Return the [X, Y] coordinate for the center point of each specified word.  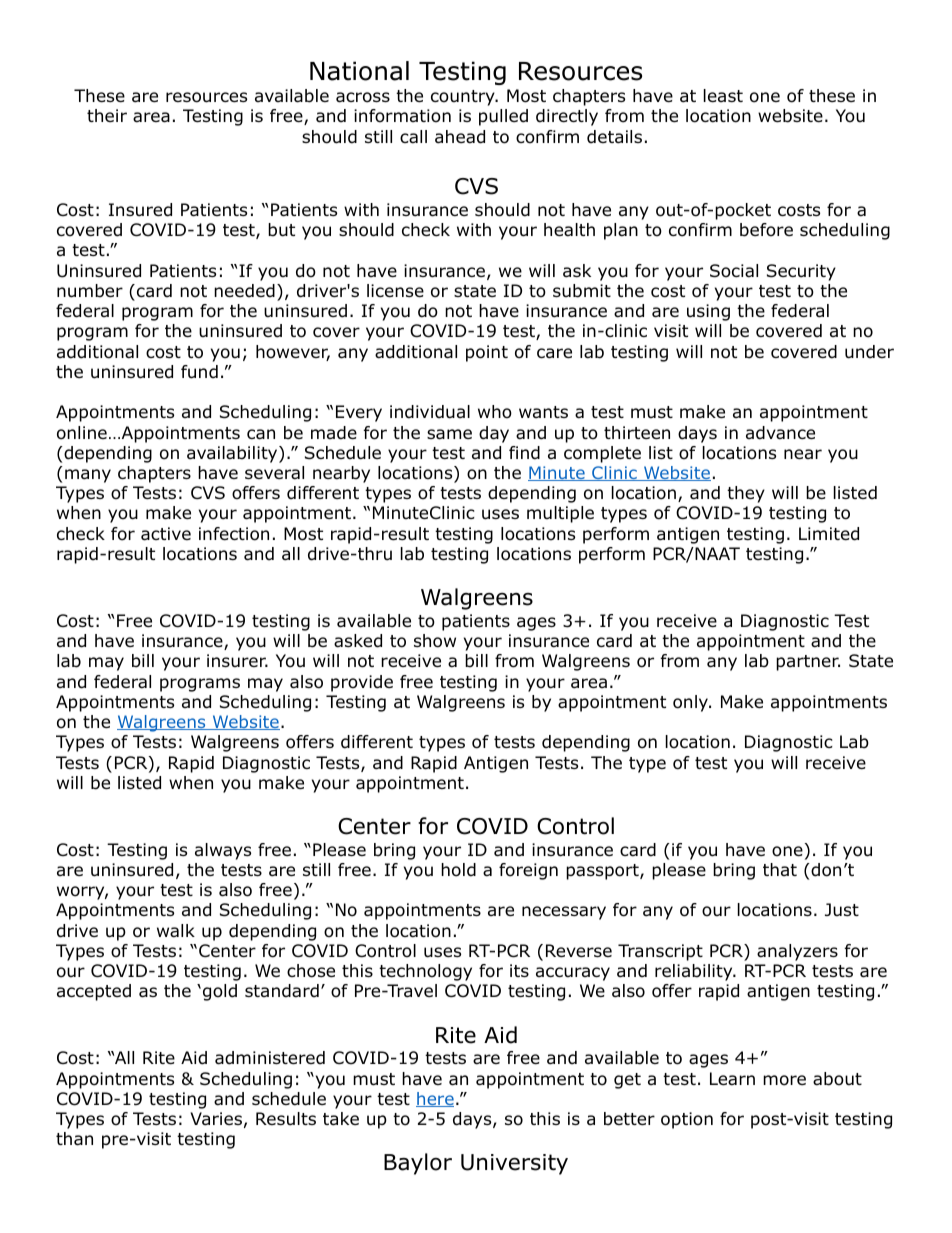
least [723, 96]
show [435, 641]
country [464, 98]
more [784, 1080]
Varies [216, 1119]
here [435, 1099]
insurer [237, 660]
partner [808, 663]
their [107, 115]
